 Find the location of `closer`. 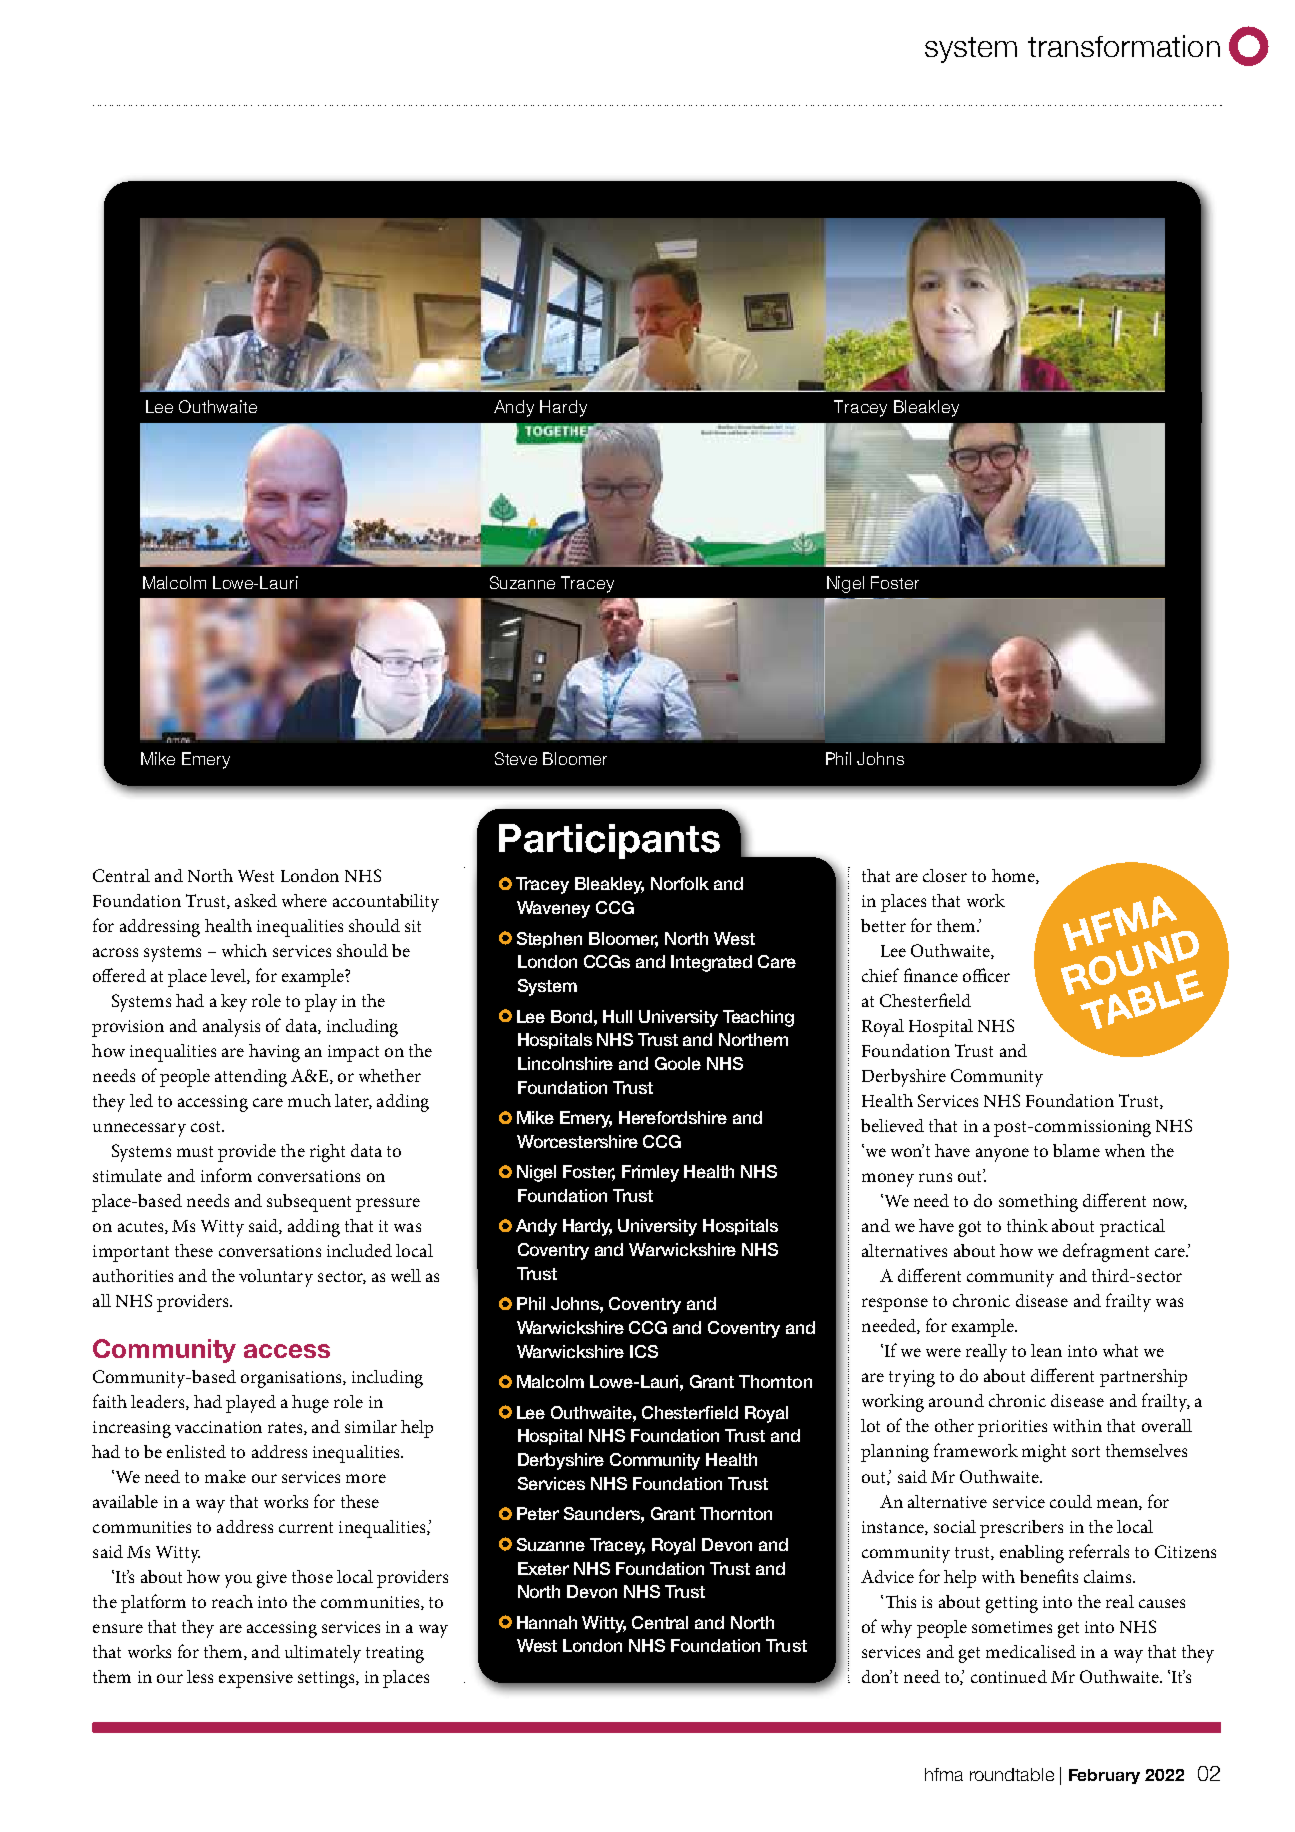

closer is located at coordinates (945, 875).
